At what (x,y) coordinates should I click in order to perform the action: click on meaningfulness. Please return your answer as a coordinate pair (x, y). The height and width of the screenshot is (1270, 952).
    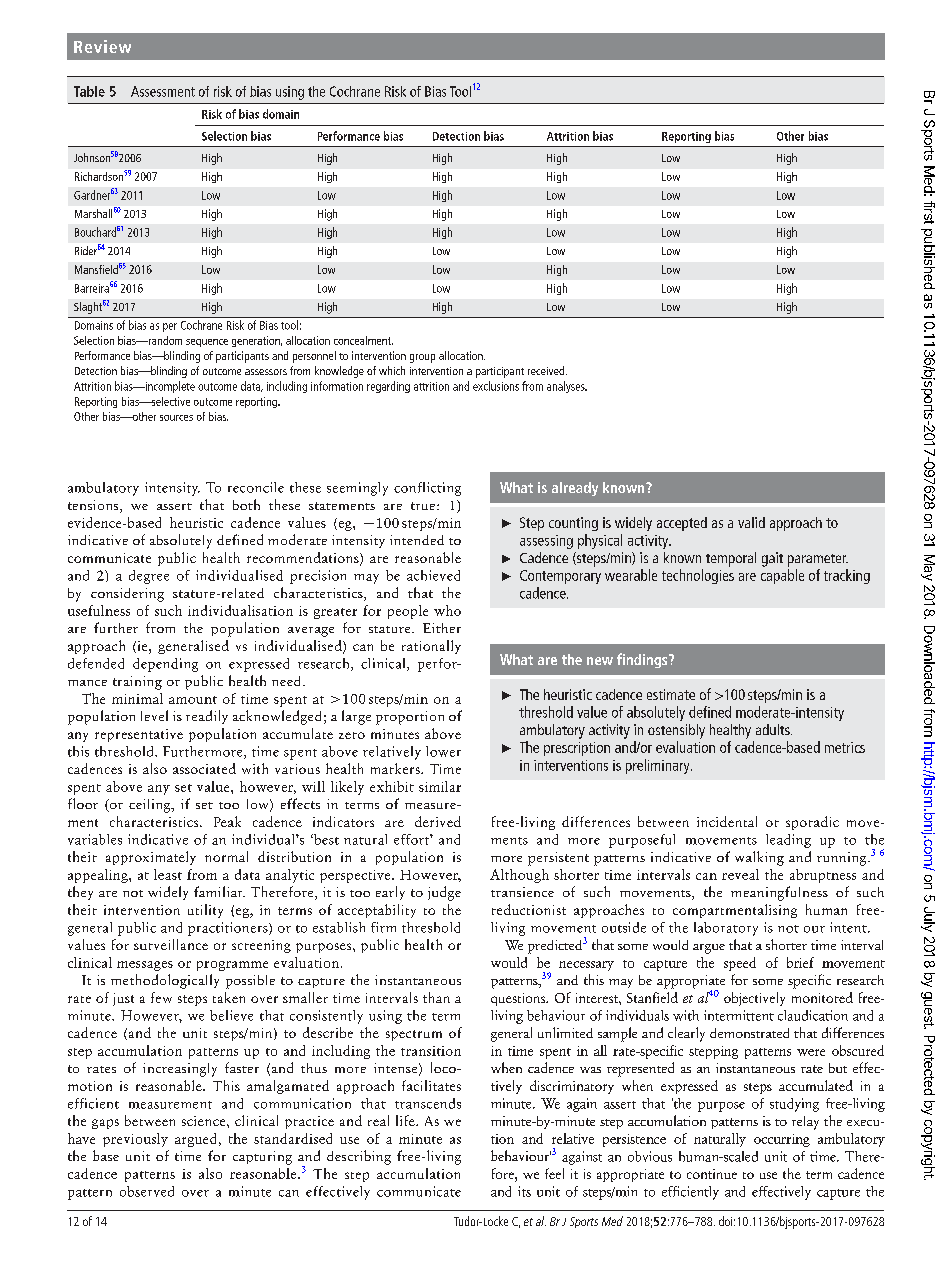
    Looking at the image, I should click on (779, 893).
